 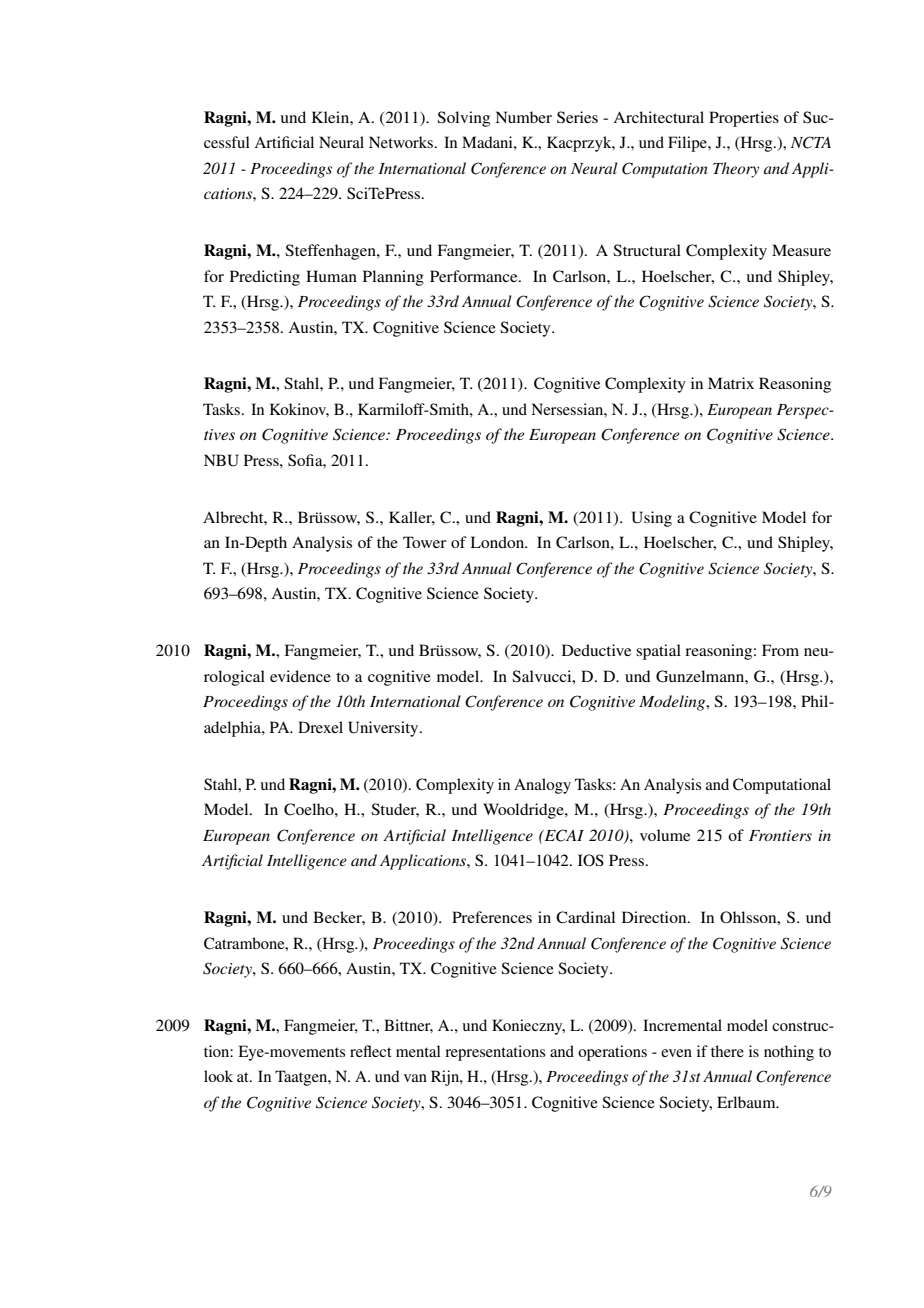 I want to click on Predicting, so click(x=265, y=278).
